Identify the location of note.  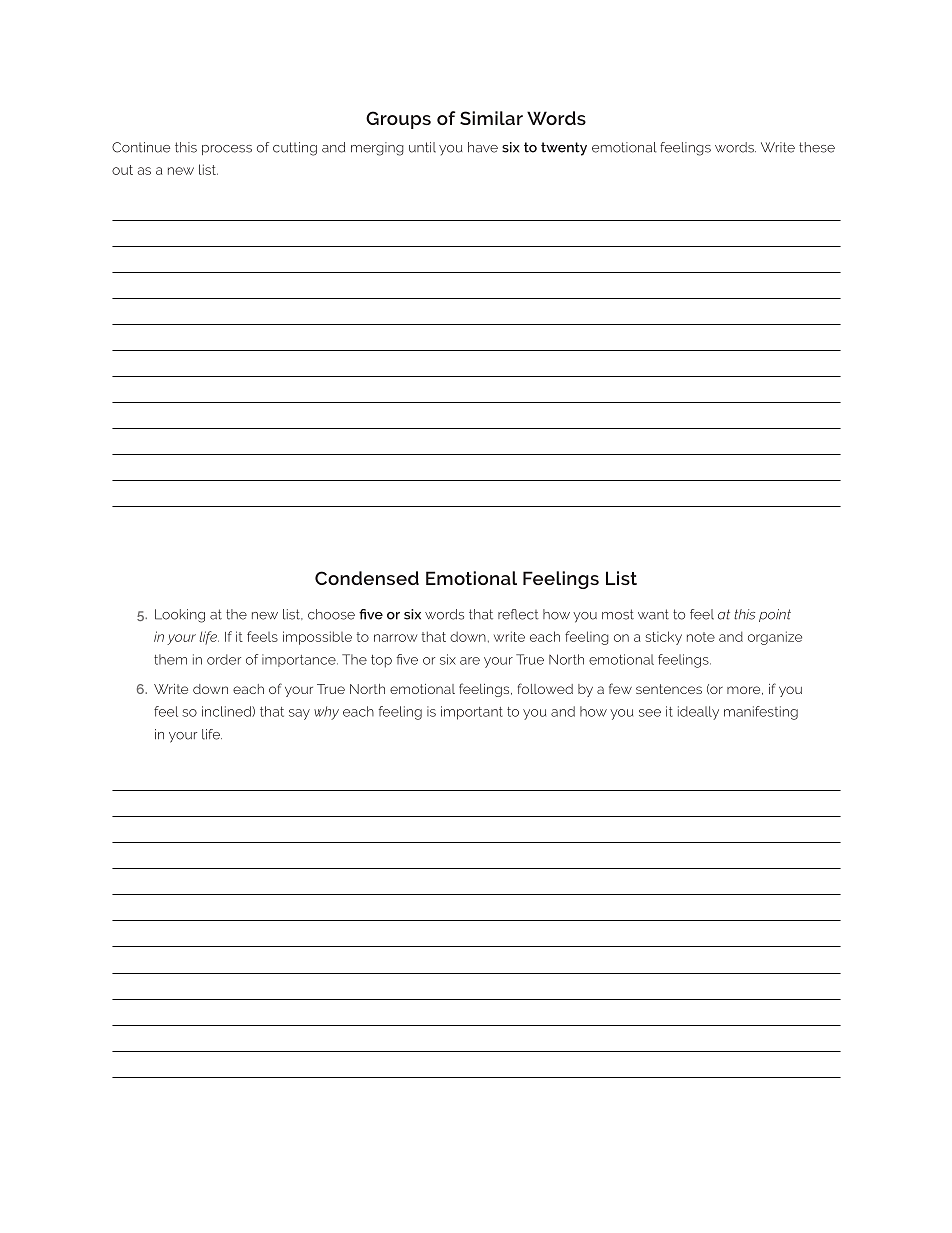
(701, 637).
